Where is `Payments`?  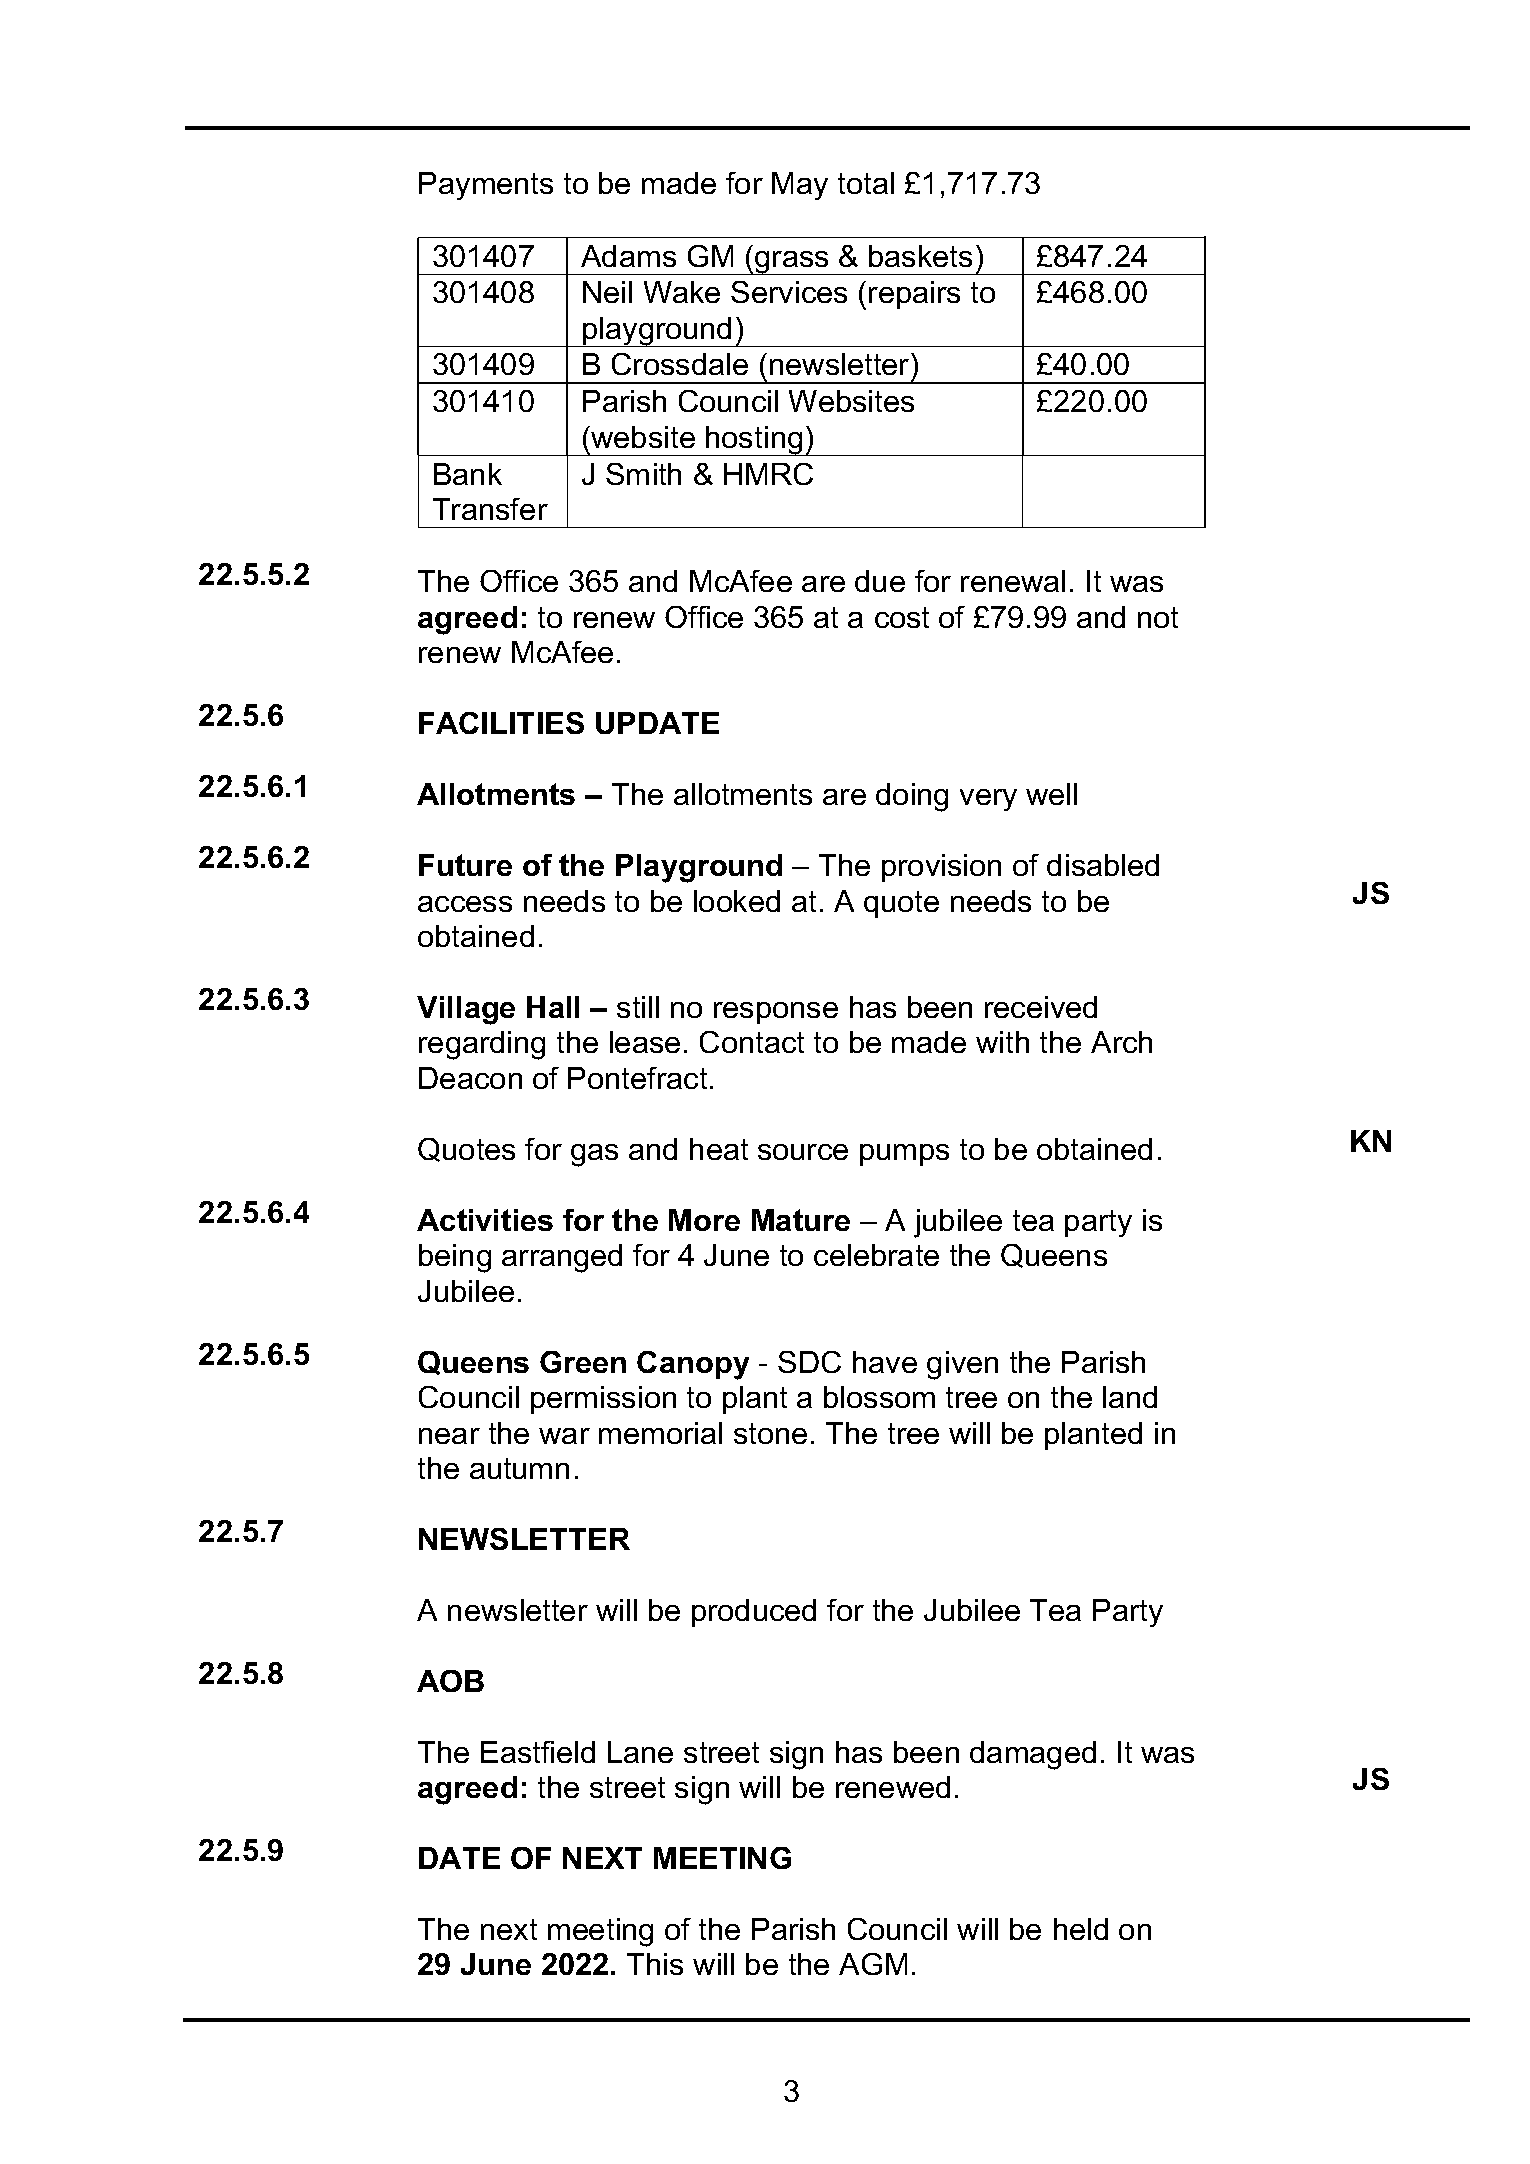 Payments is located at coordinates (486, 186).
